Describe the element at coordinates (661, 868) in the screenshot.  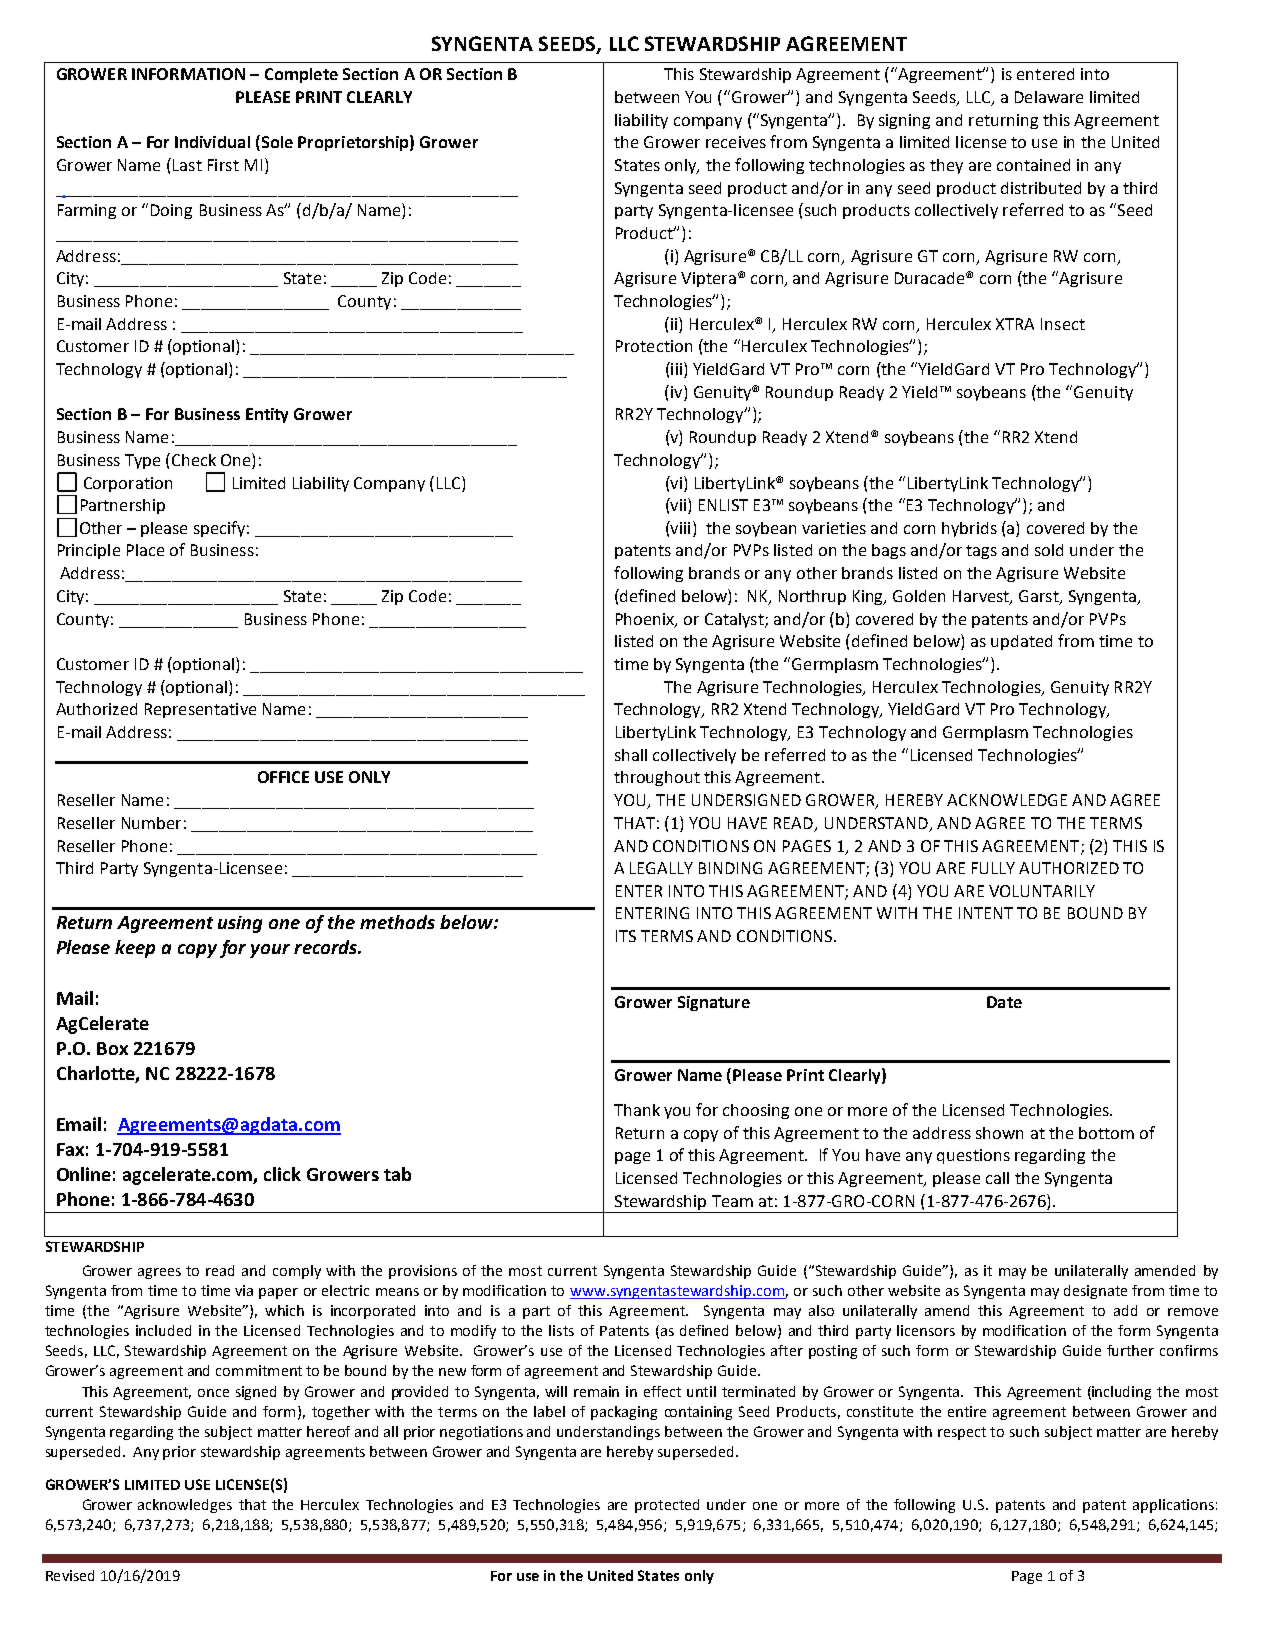
I see `LEGALLY` at that location.
